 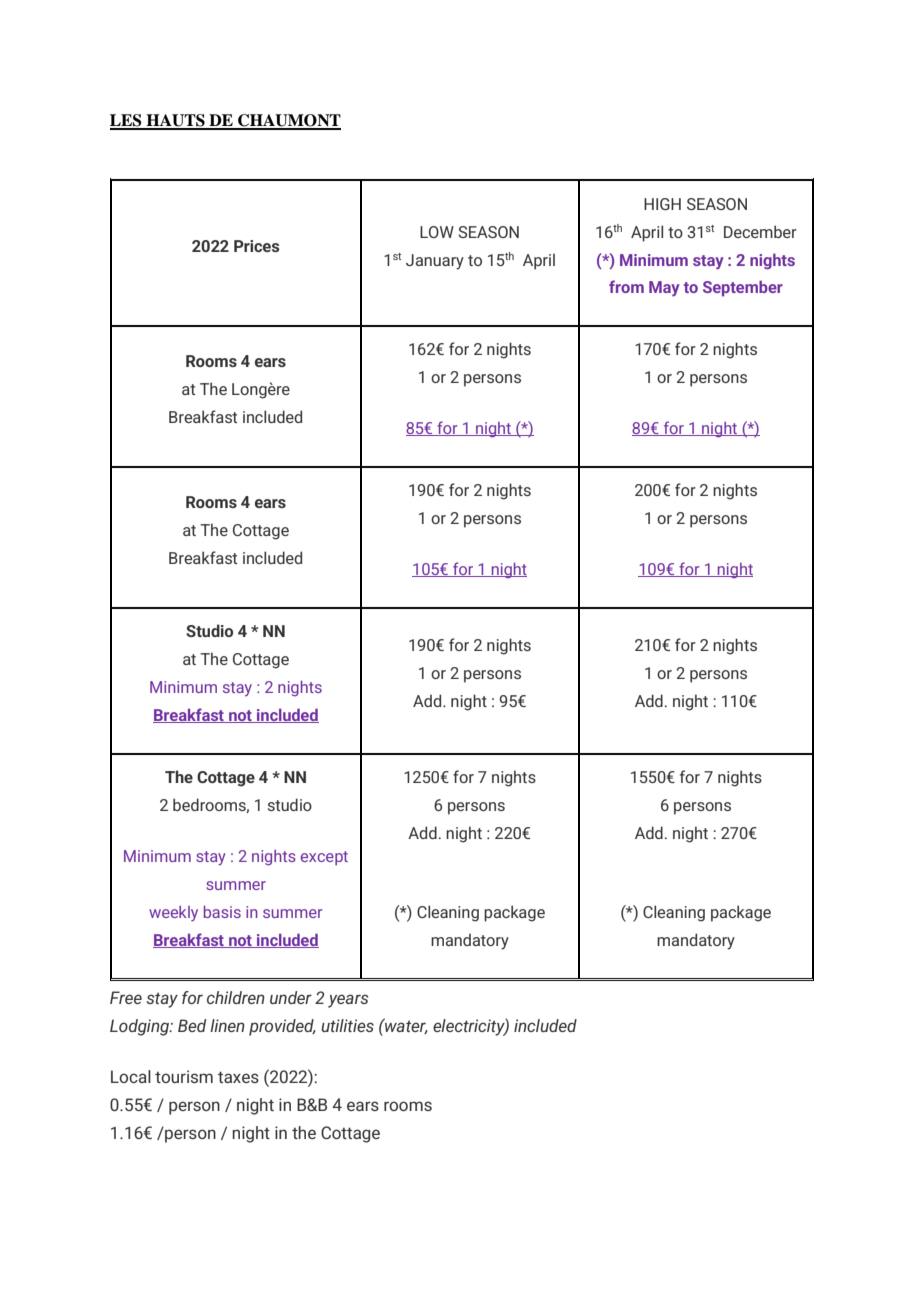 What do you see at coordinates (222, 912) in the screenshot?
I see `basis` at bounding box center [222, 912].
